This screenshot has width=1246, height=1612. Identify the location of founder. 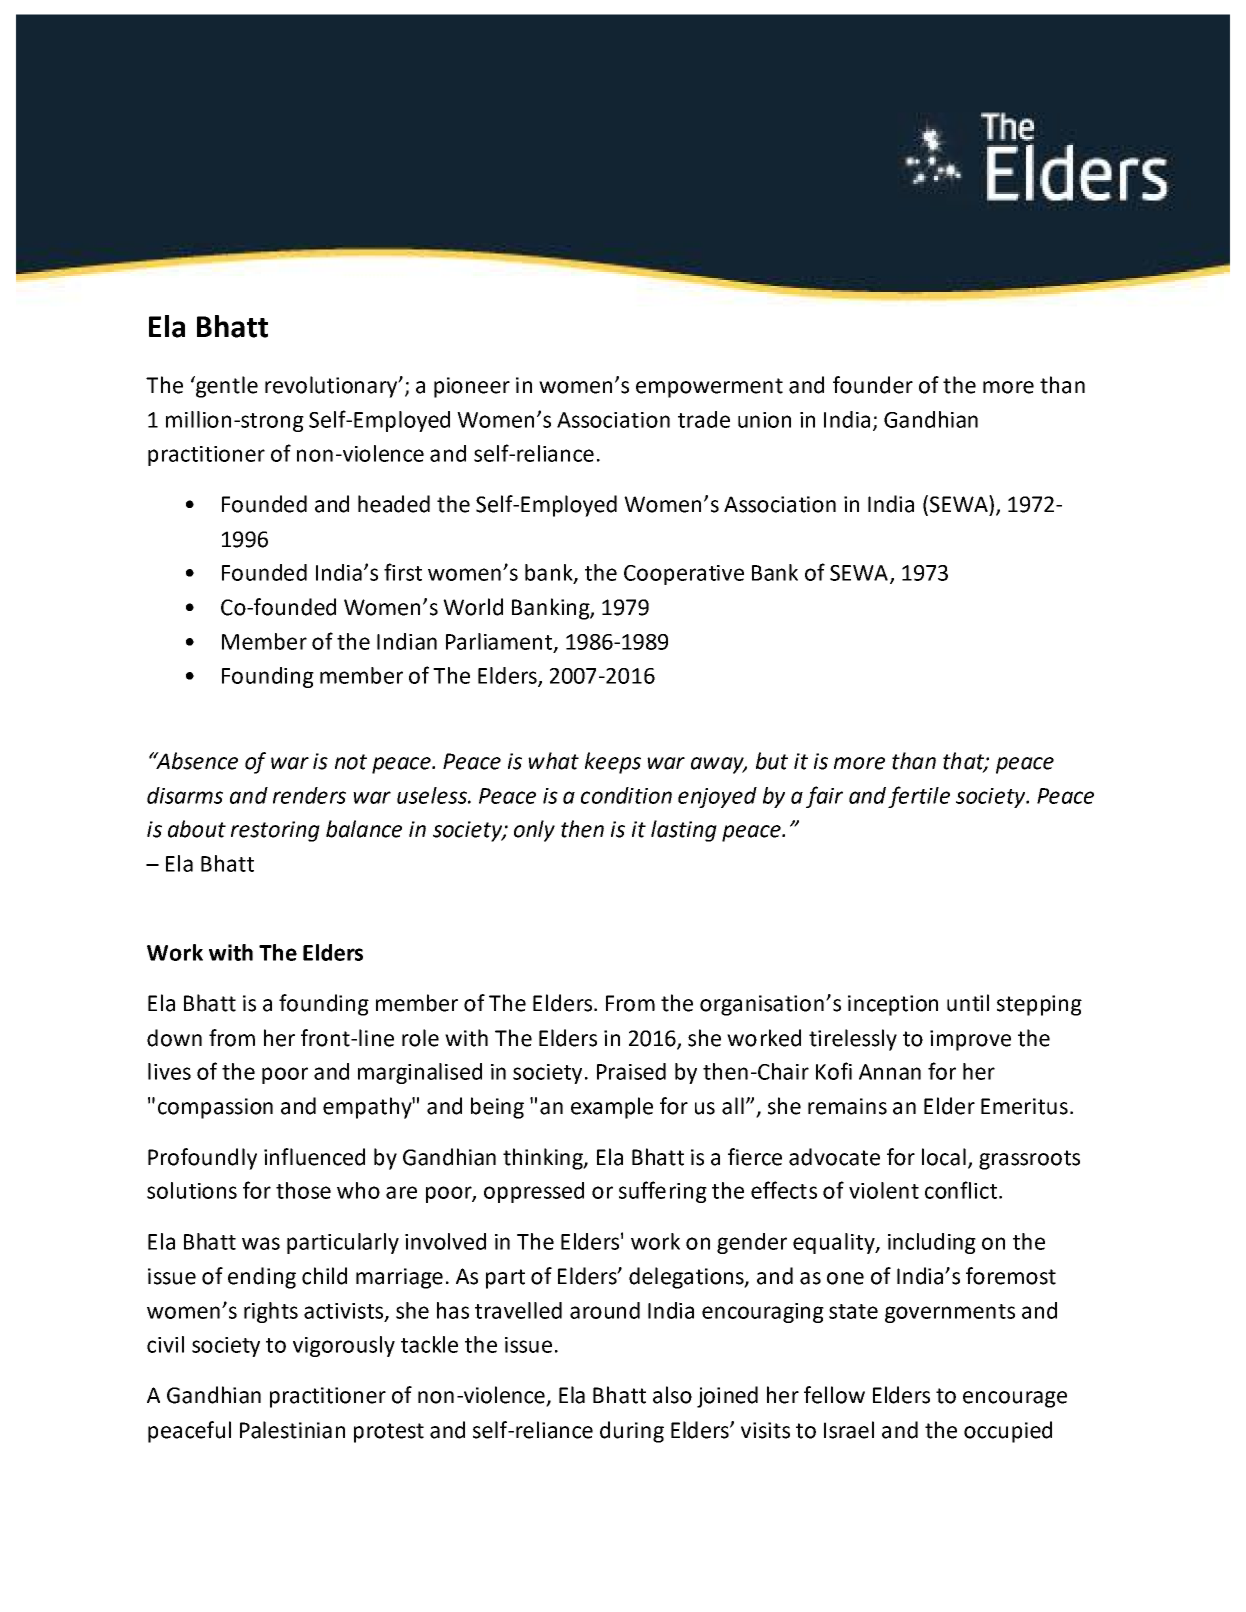
(873, 385).
